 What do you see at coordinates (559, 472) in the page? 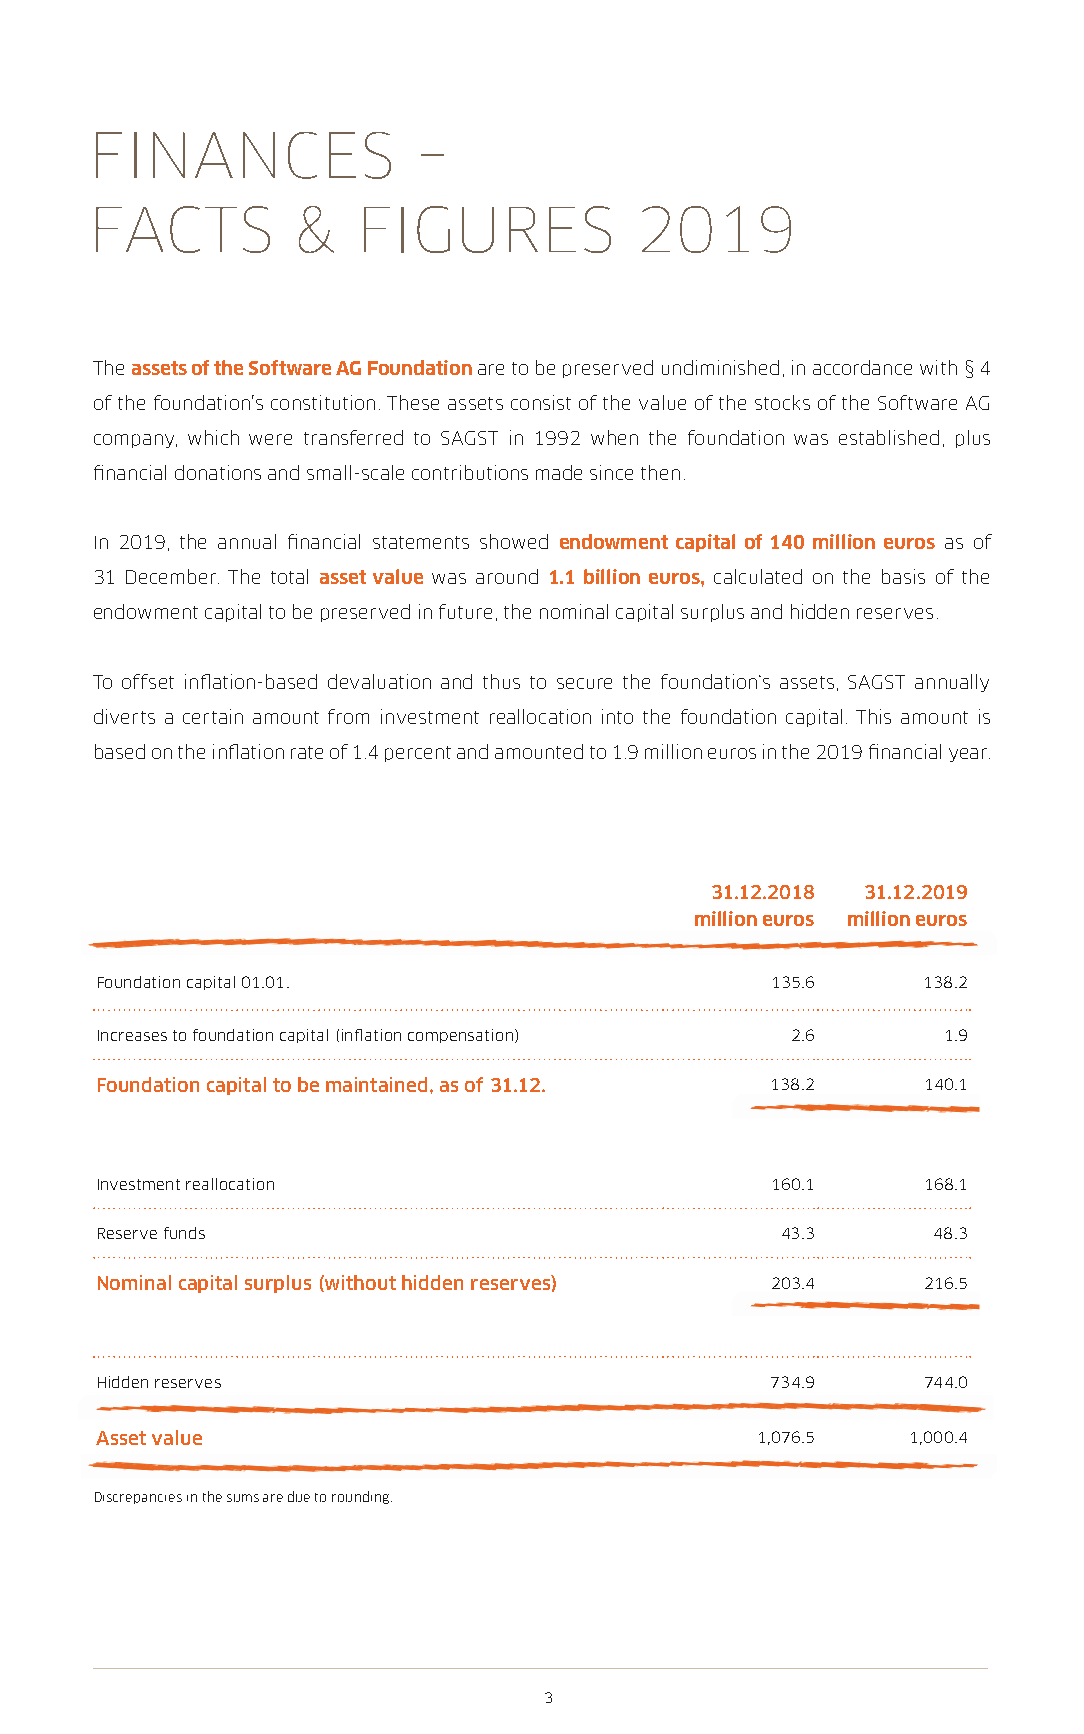
I see `made` at bounding box center [559, 472].
